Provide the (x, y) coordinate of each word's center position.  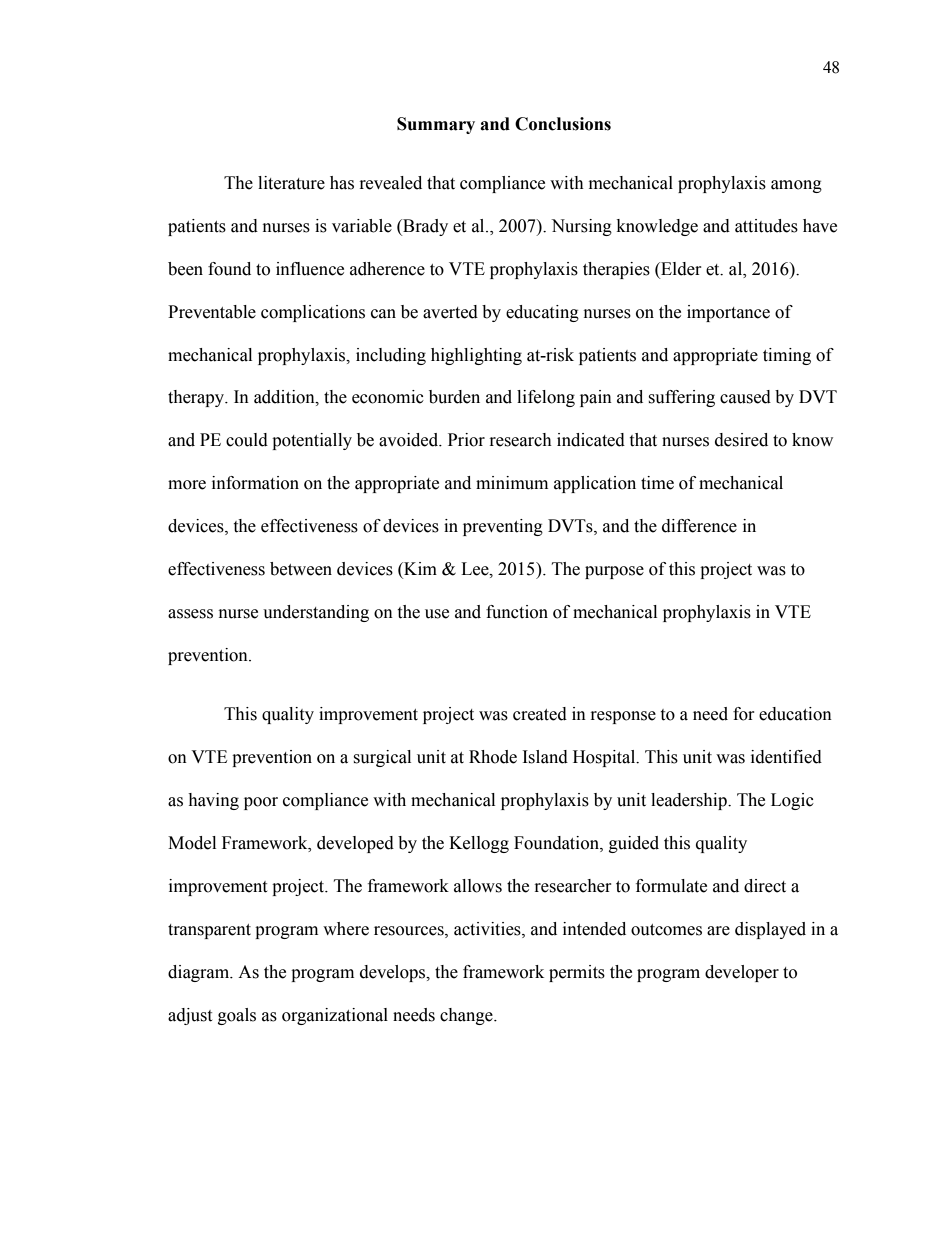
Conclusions (563, 124)
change (467, 1016)
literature (291, 183)
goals (237, 1016)
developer (742, 973)
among (796, 186)
